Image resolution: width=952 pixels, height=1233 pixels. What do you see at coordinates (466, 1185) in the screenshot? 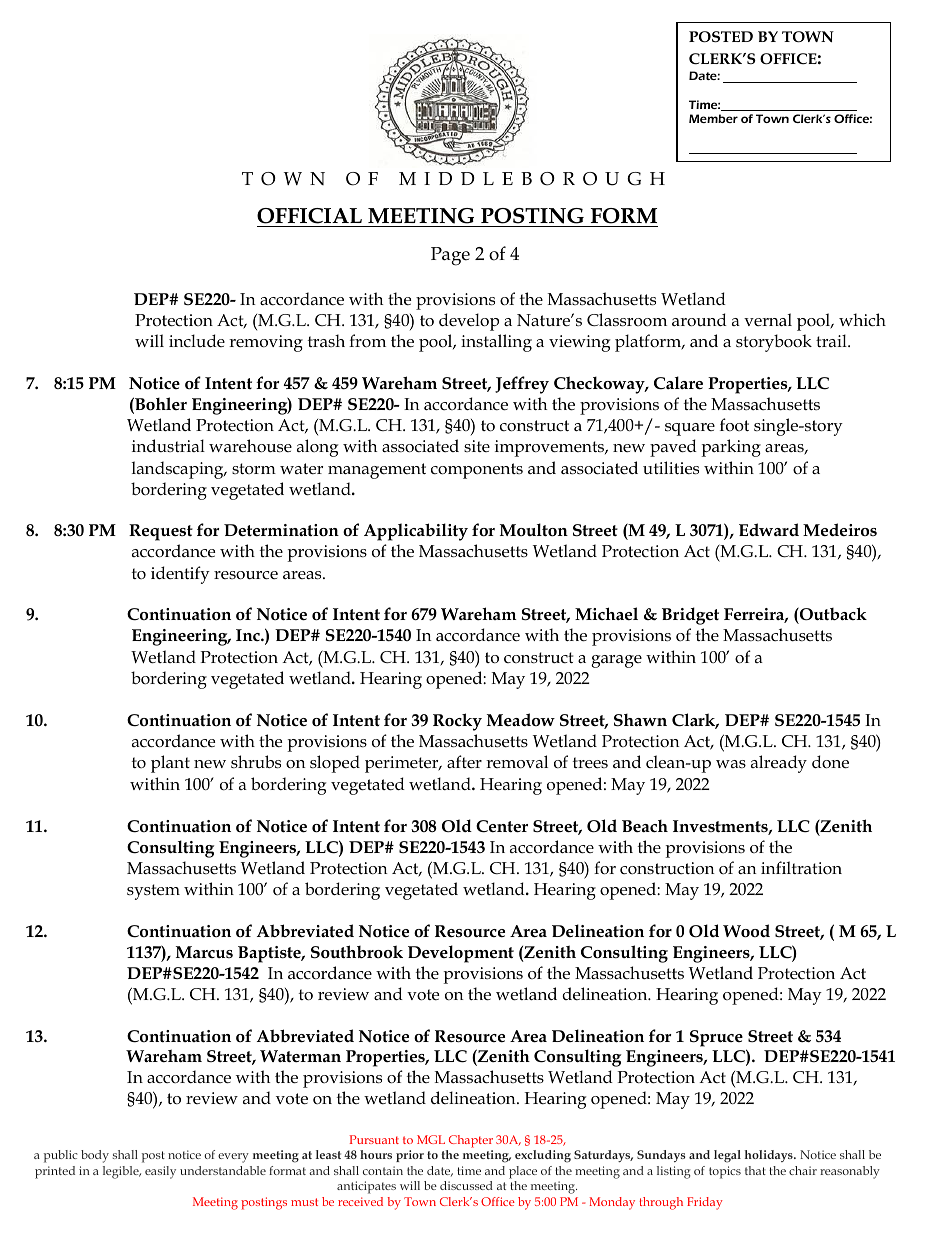
I see `discussed` at bounding box center [466, 1185].
